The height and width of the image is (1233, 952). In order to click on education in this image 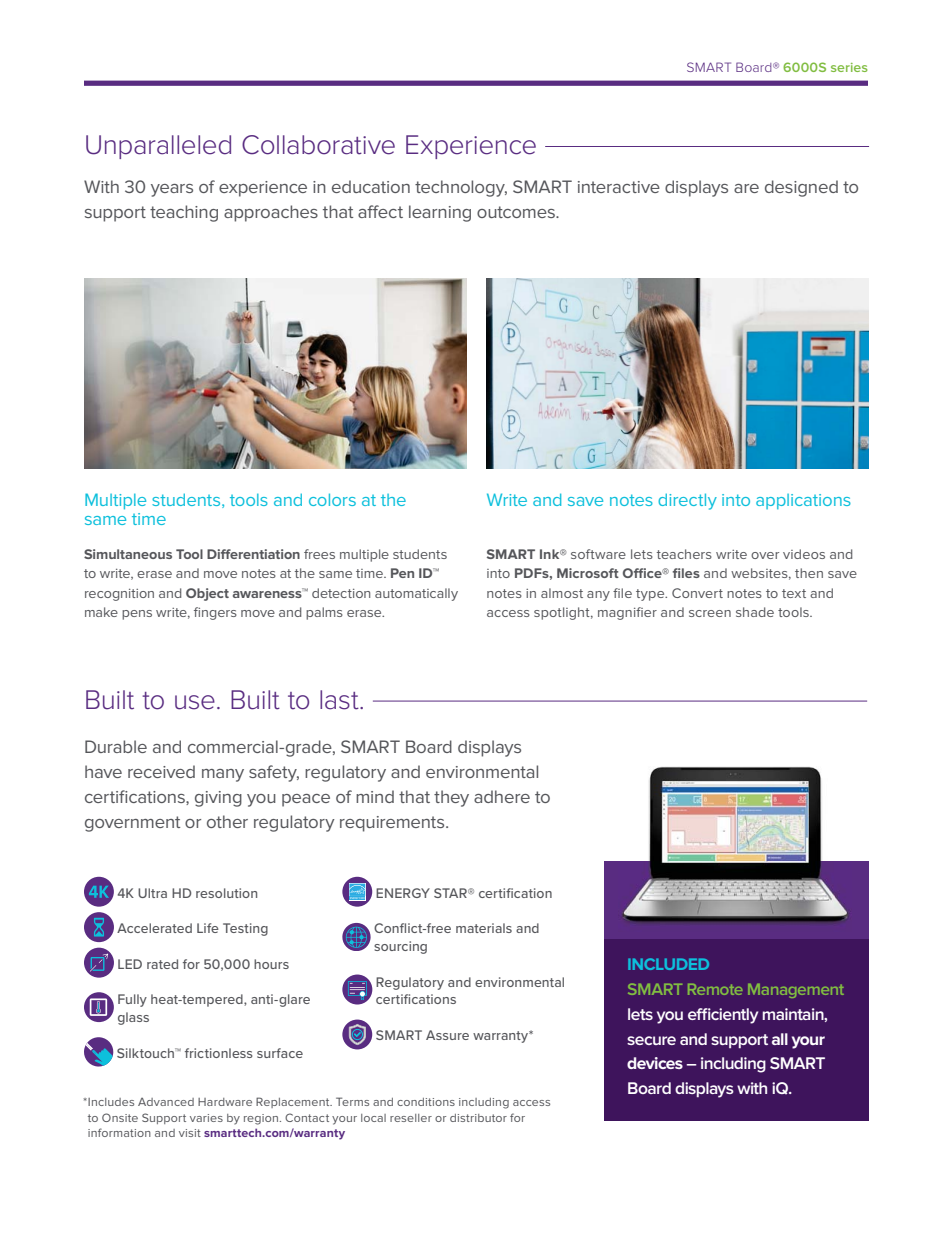, I will do `click(371, 186)`.
